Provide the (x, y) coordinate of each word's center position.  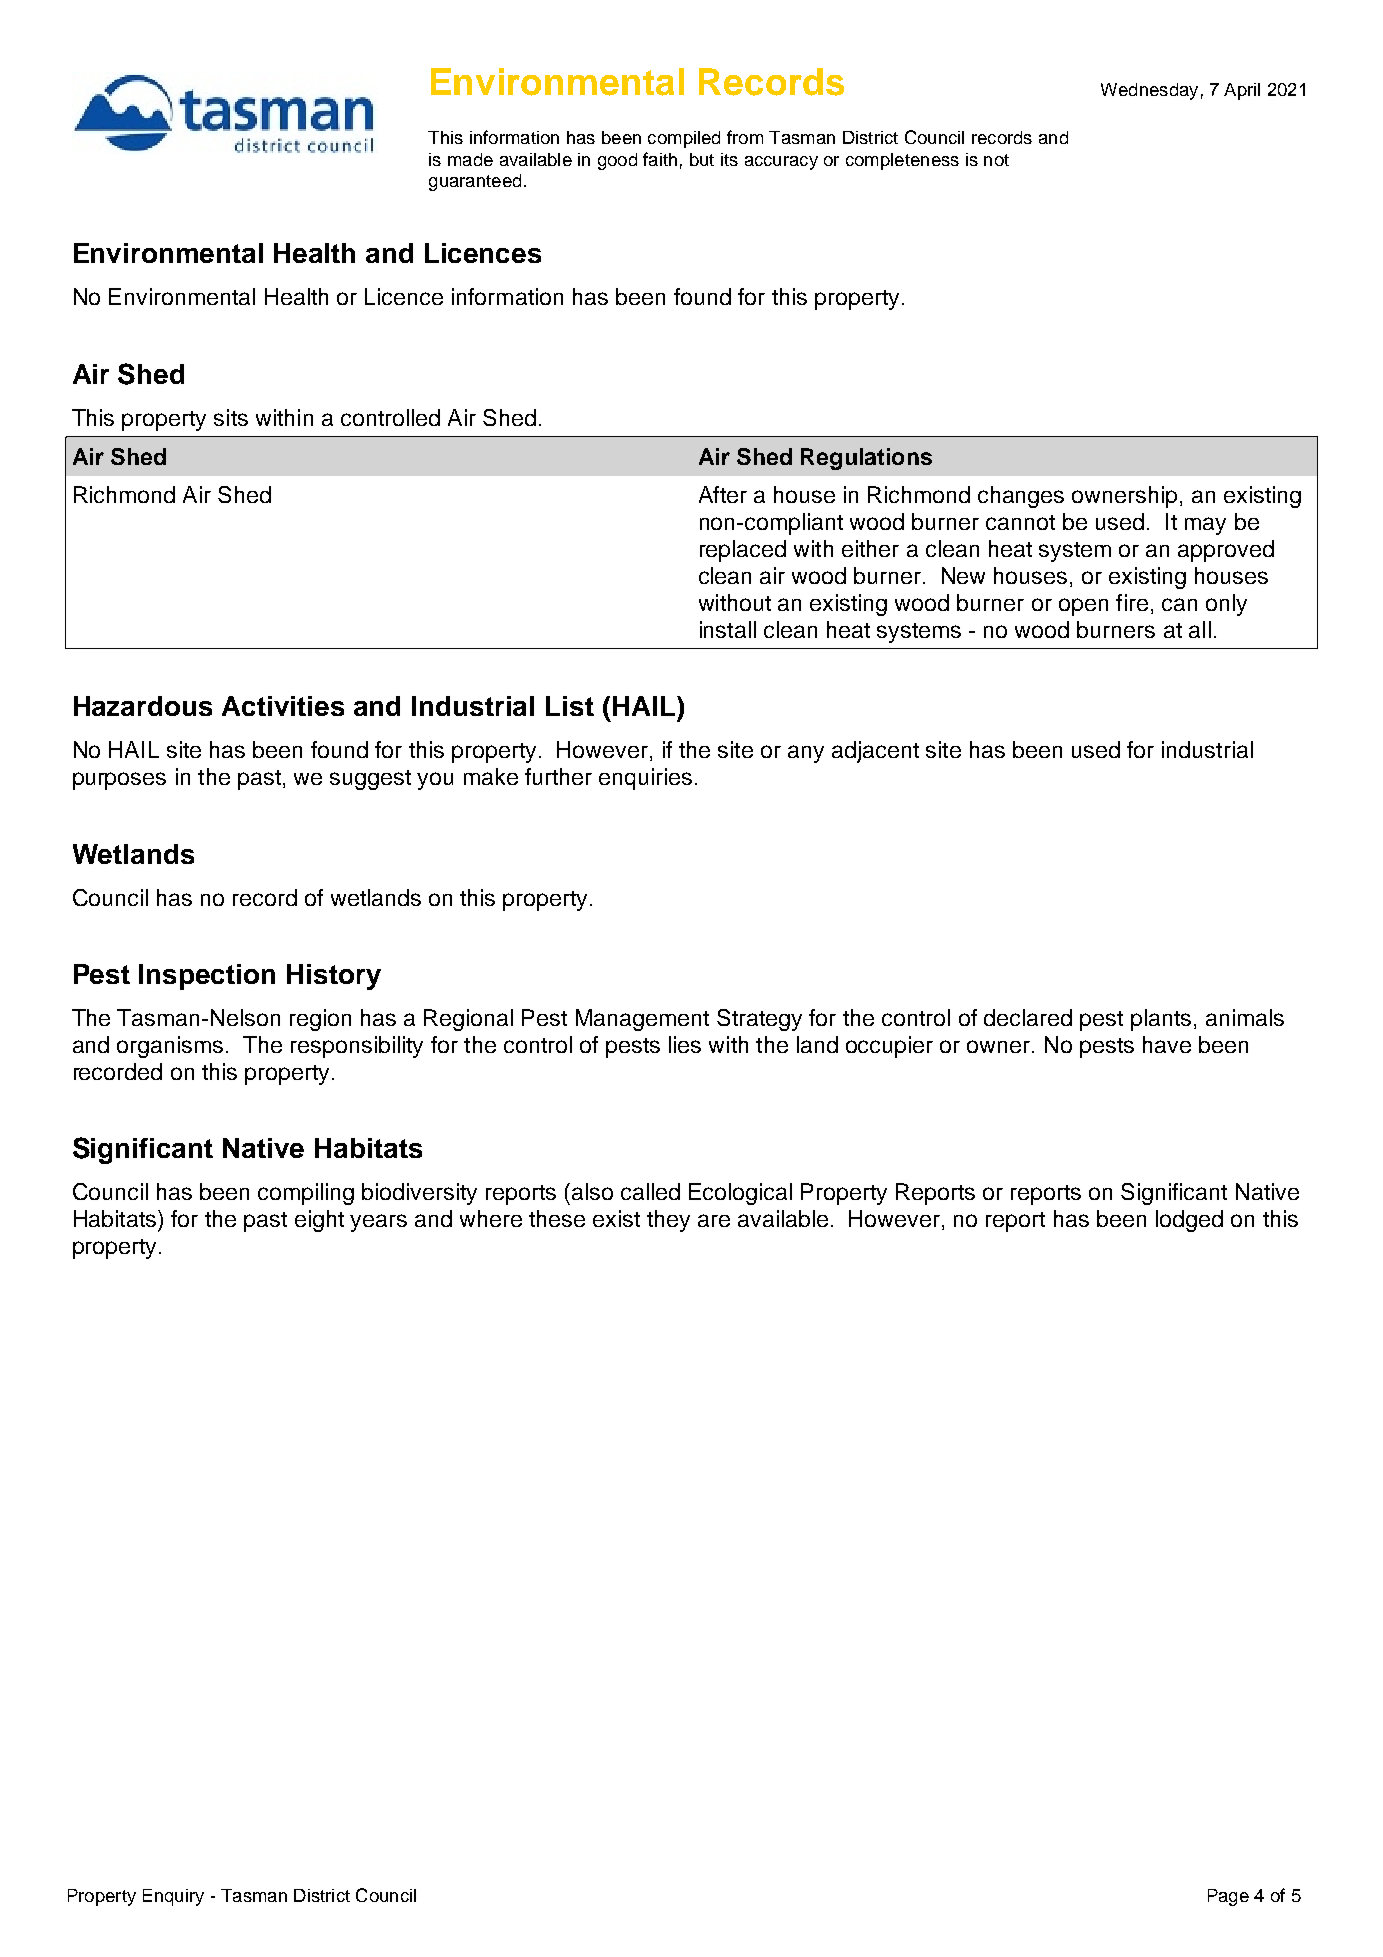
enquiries (645, 779)
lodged (1189, 1221)
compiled (684, 139)
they (668, 1221)
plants (1161, 1020)
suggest (370, 780)
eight (319, 1221)
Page (1228, 1897)
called (650, 1191)
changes (1021, 497)
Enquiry (173, 1897)
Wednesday (1149, 91)
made (470, 159)
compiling (306, 1194)
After (723, 494)
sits (231, 417)
